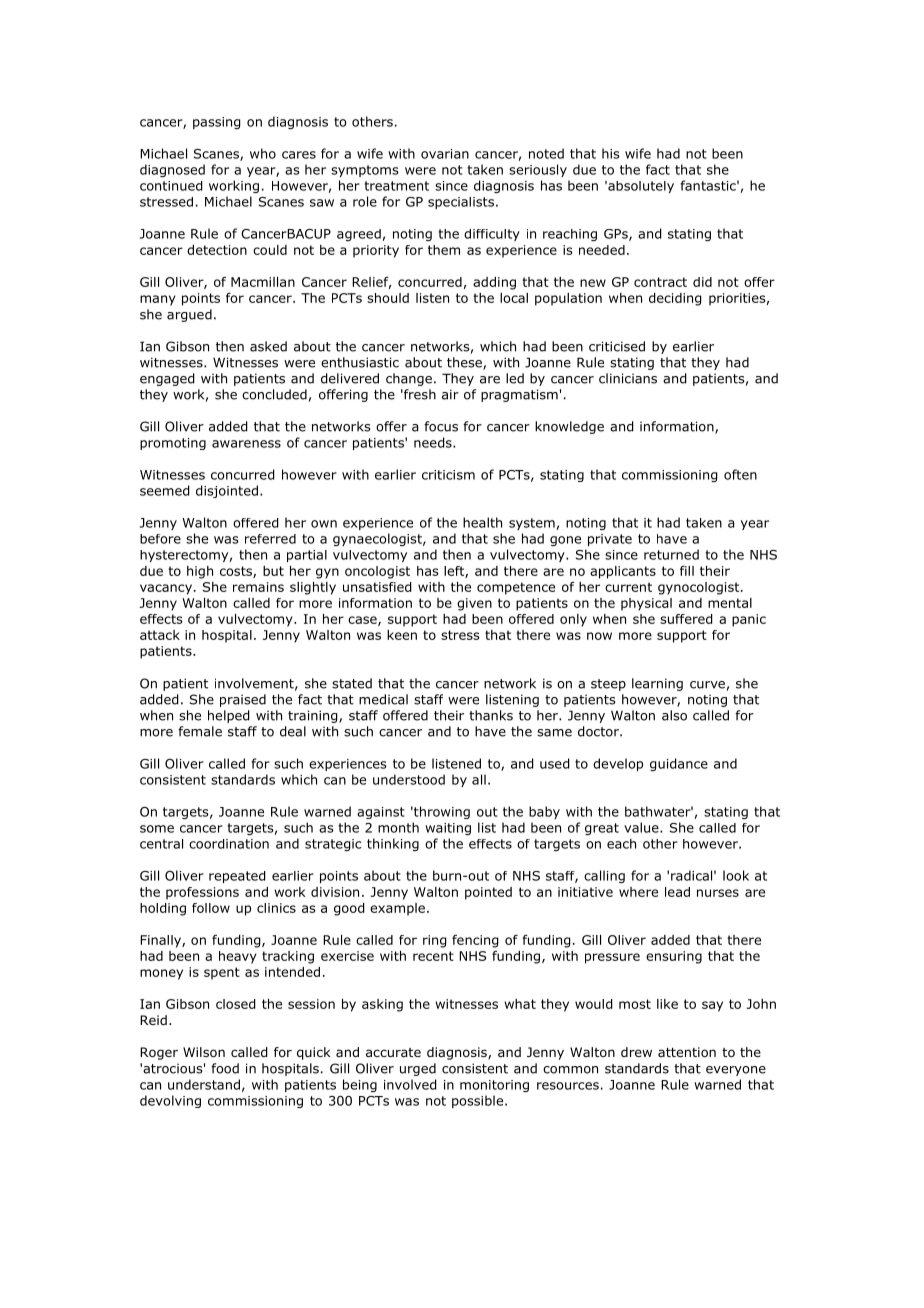 The width and height of the image is (924, 1308). Describe the element at coordinates (258, 587) in the image. I see `remains` at that location.
